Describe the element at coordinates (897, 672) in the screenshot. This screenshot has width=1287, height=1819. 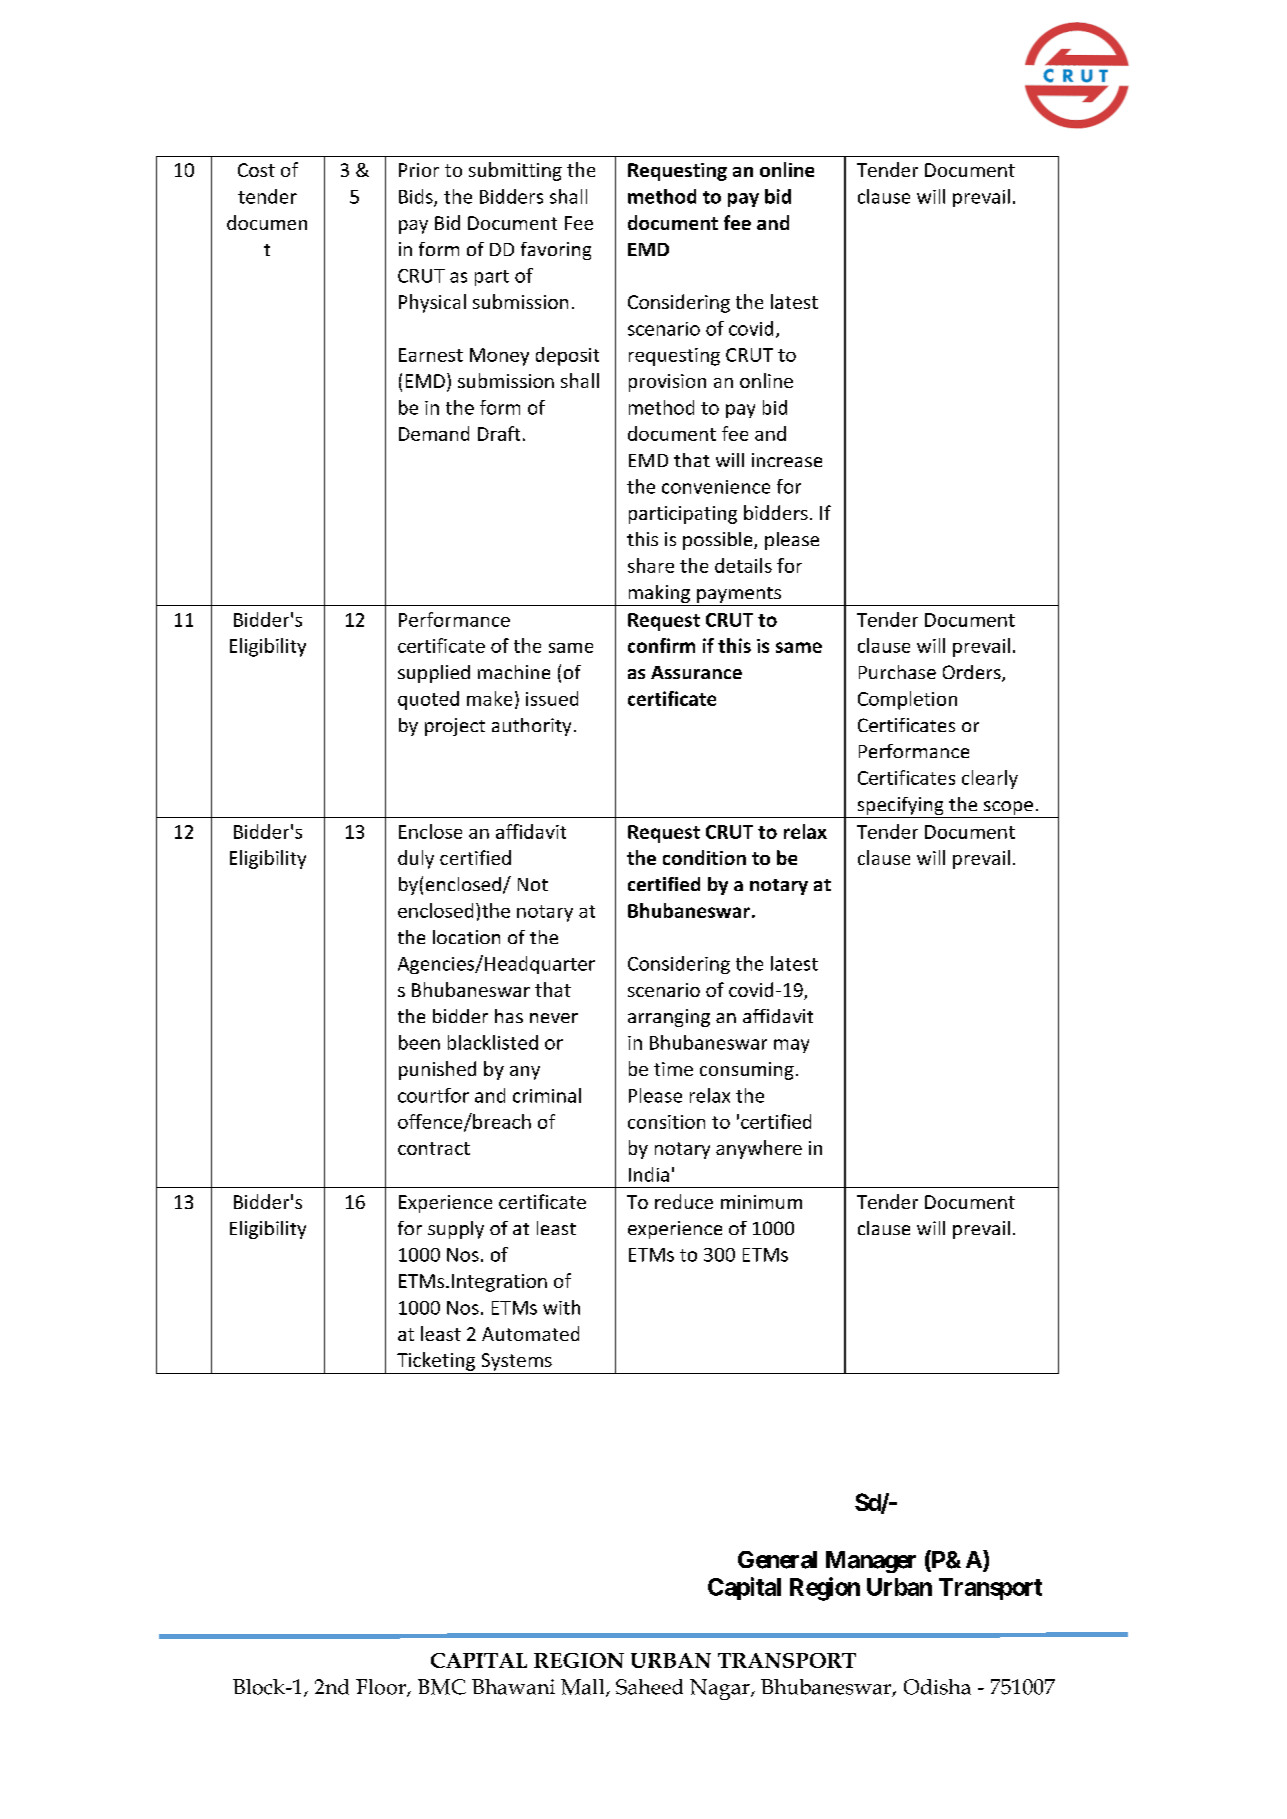
I see `Purchase` at that location.
